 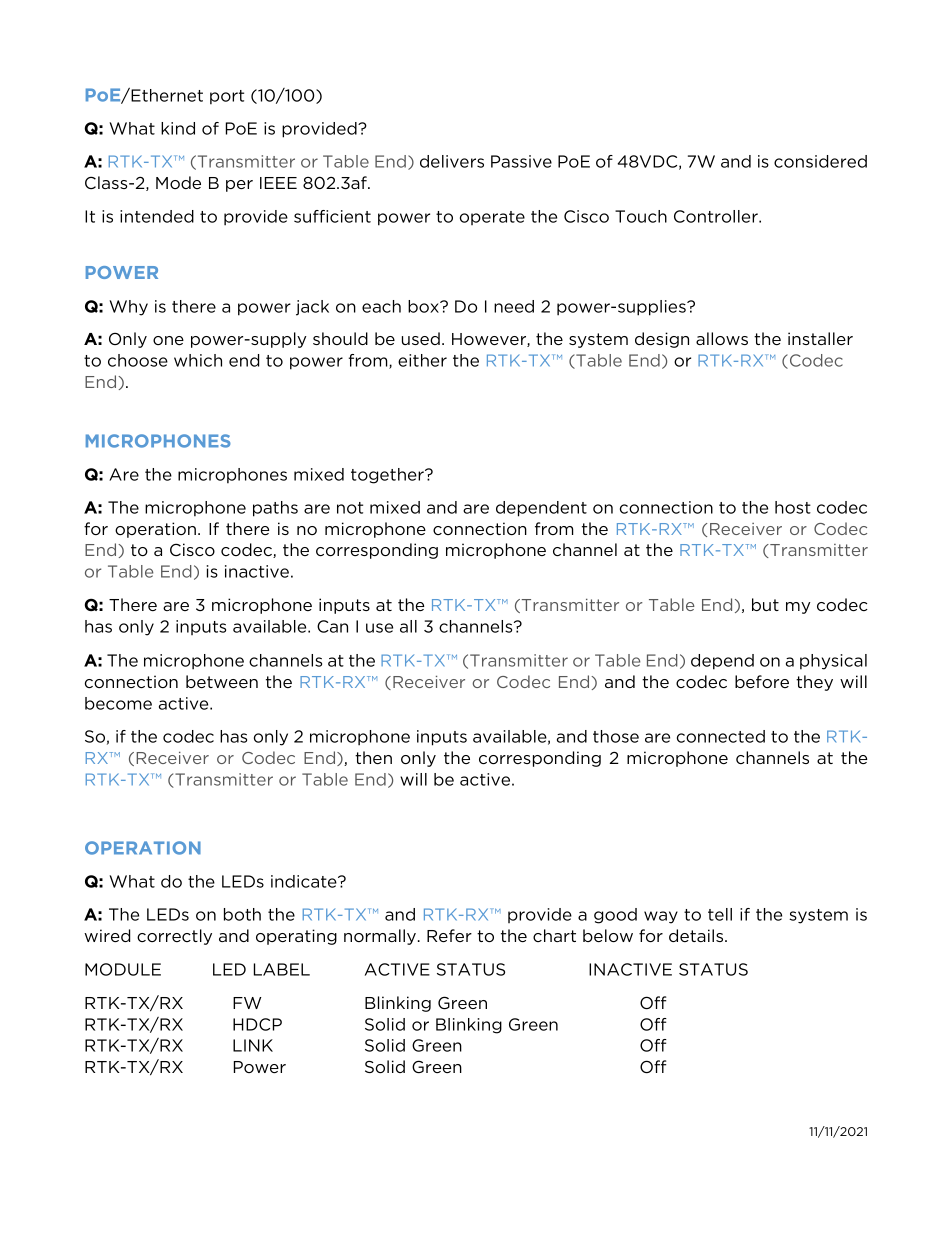 I want to click on become, so click(x=118, y=703).
